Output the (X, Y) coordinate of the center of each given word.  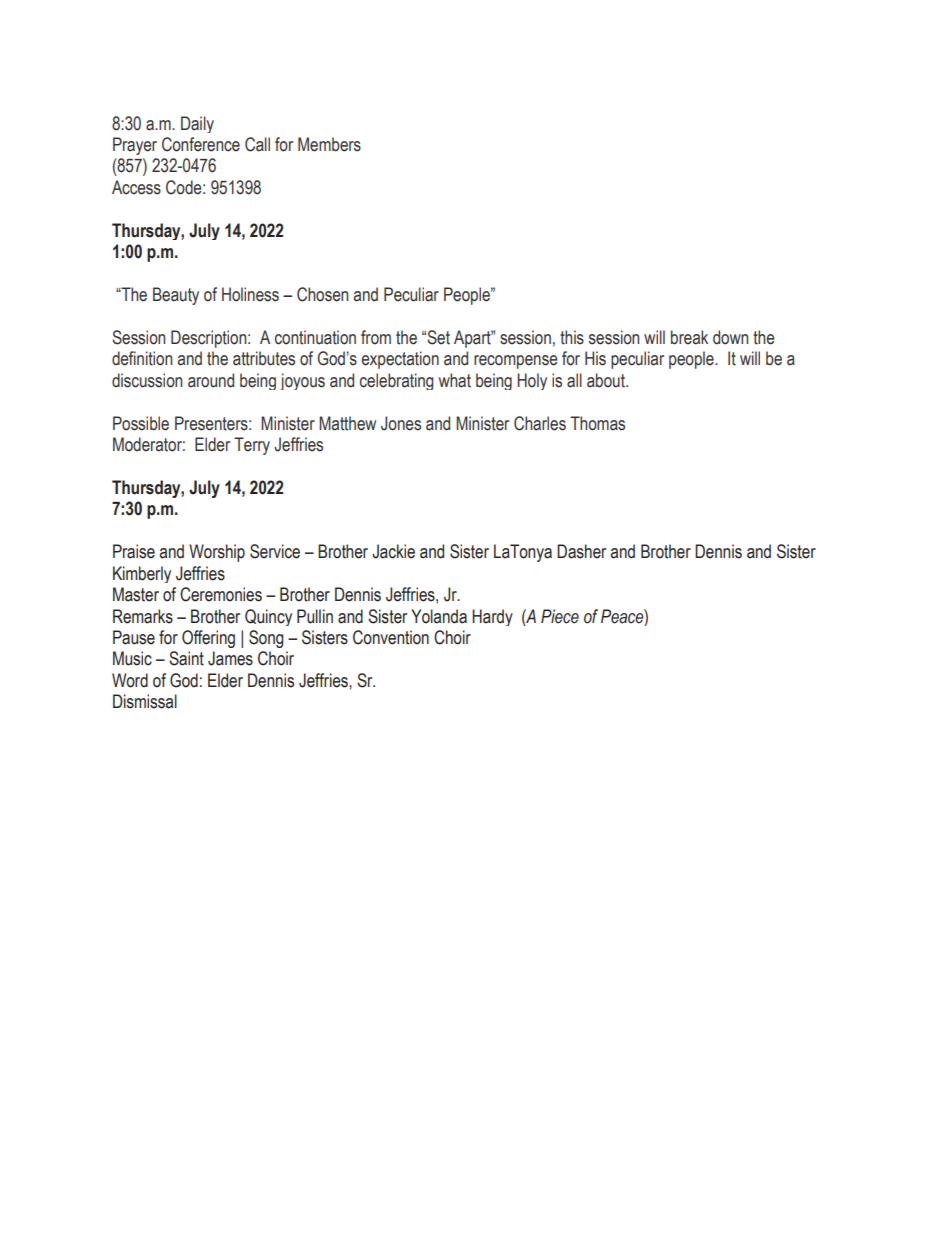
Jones (401, 423)
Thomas (597, 423)
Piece (560, 616)
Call (257, 144)
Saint (186, 658)
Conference (201, 144)
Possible (141, 423)
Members (329, 144)
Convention (391, 637)
